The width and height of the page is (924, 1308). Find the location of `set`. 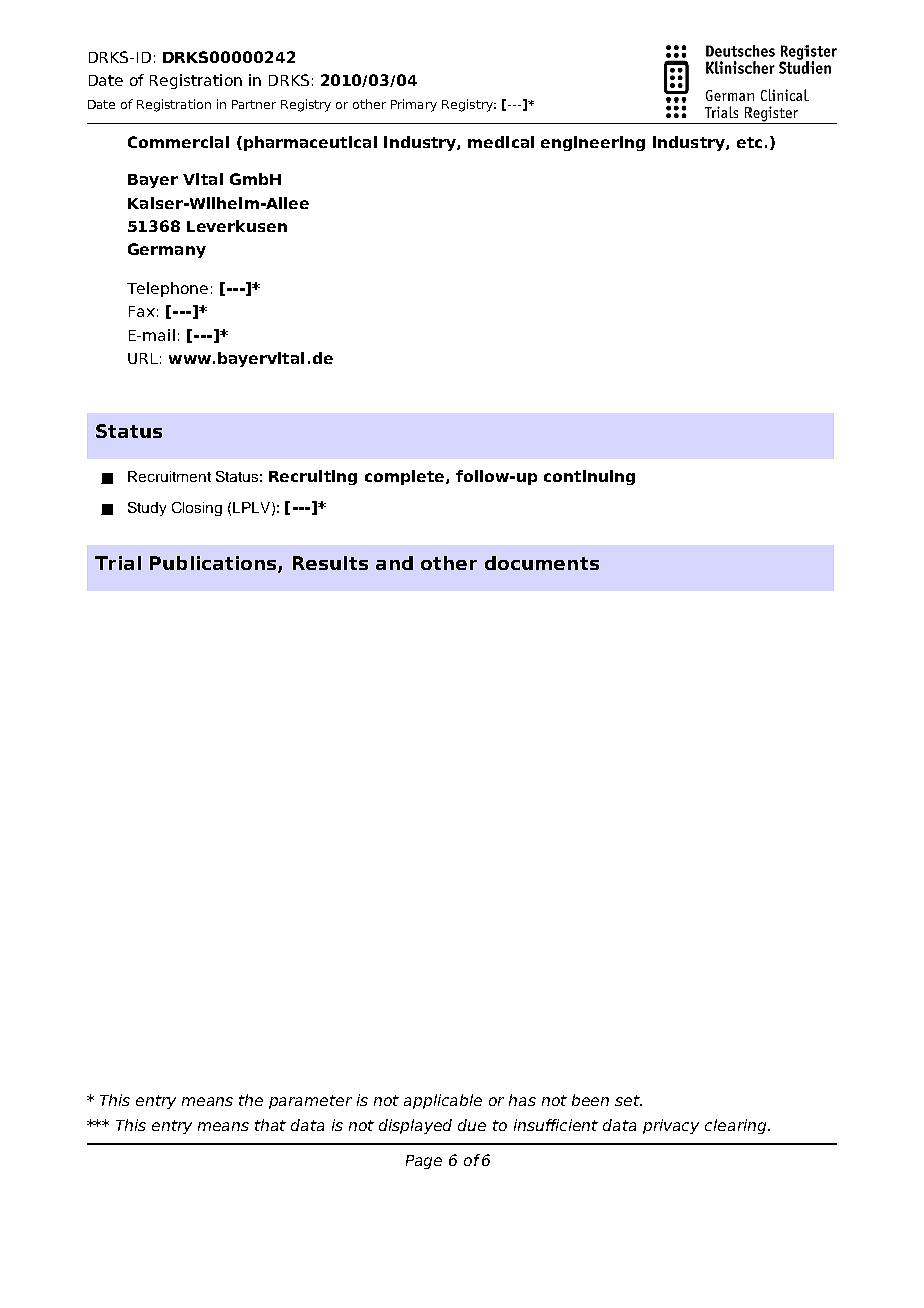

set is located at coordinates (628, 1100).
